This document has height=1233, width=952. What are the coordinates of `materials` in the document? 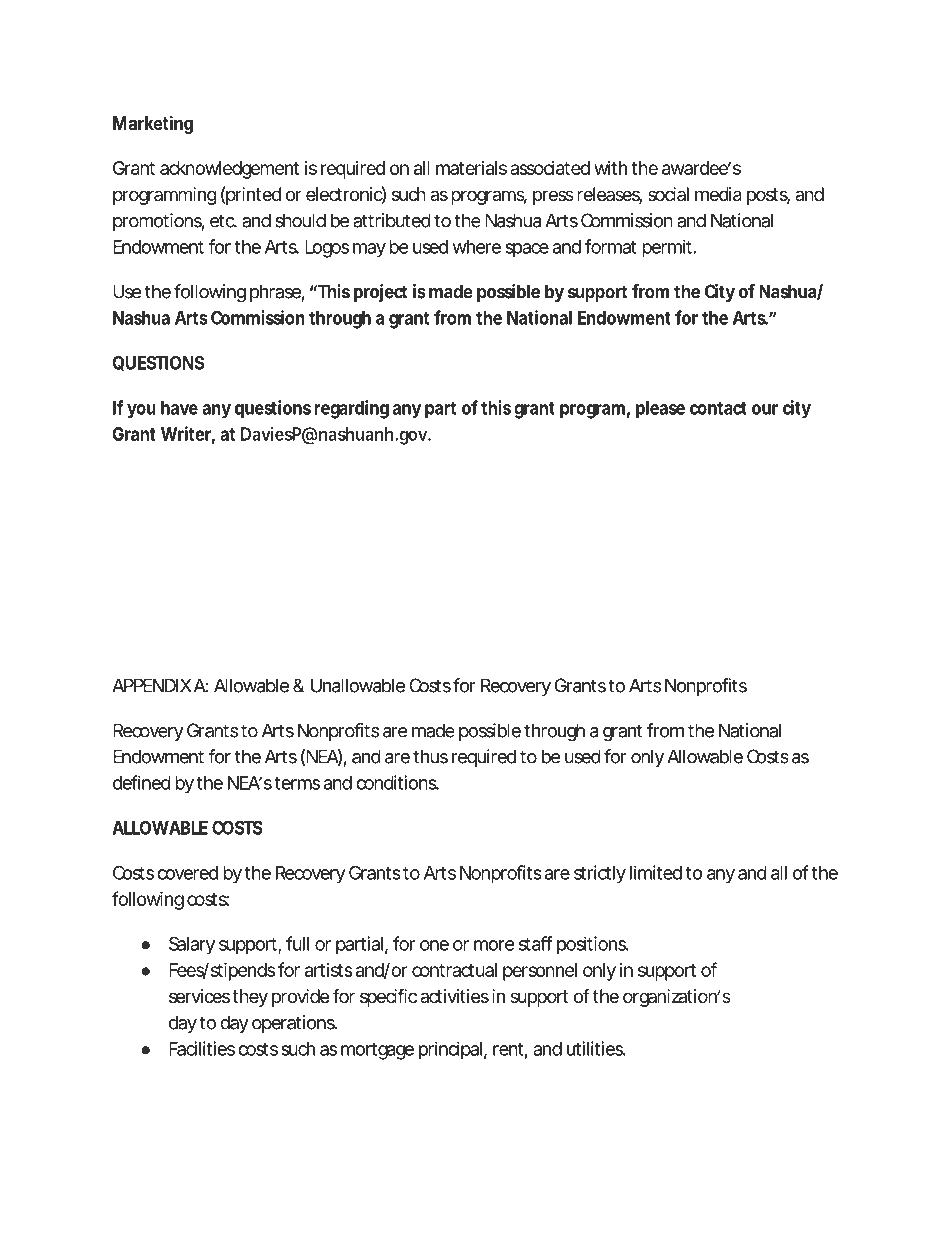 It's located at (471, 168).
